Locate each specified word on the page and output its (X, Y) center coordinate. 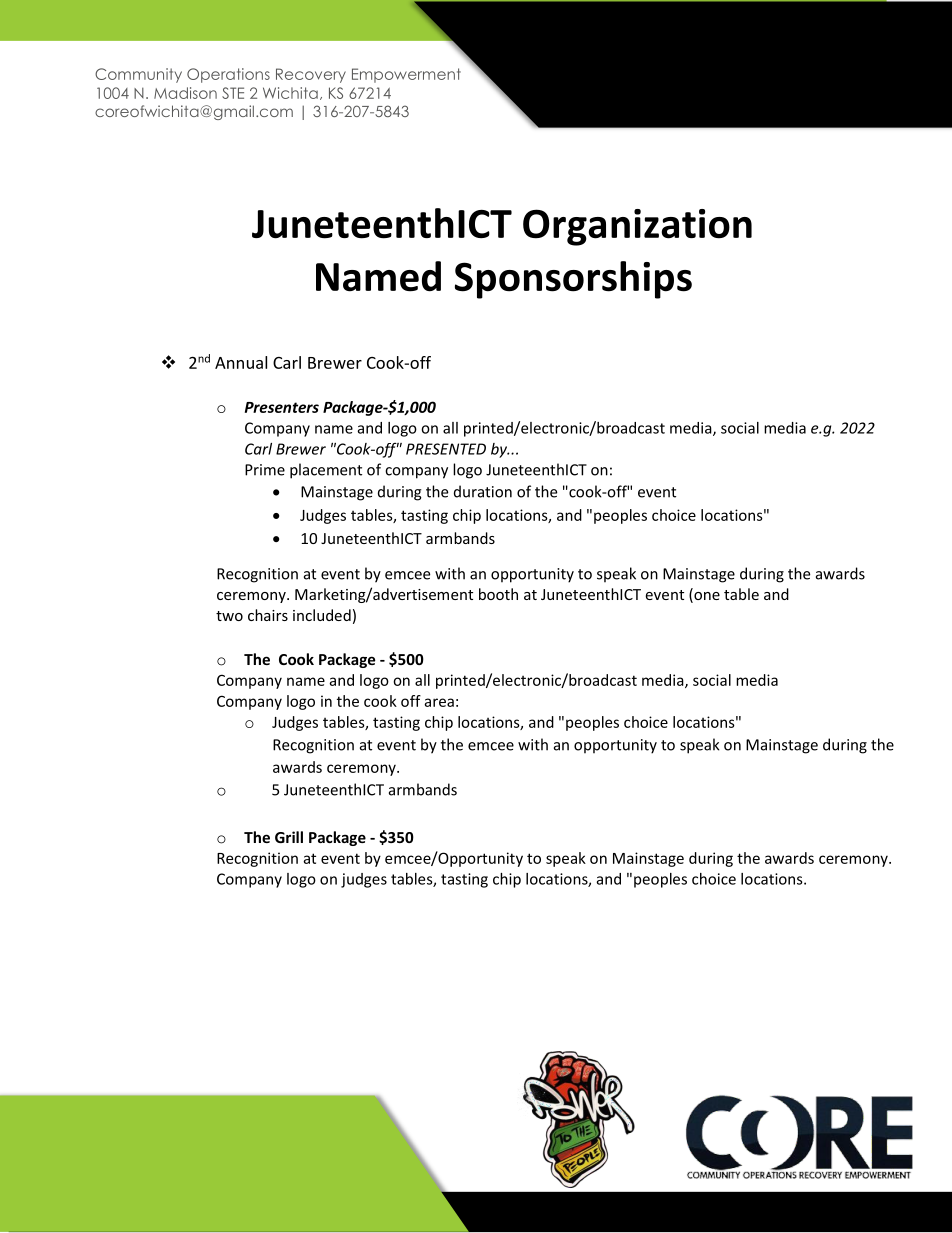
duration (483, 491)
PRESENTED (446, 449)
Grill (289, 837)
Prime (265, 470)
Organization (637, 227)
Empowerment (406, 75)
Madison (185, 93)
